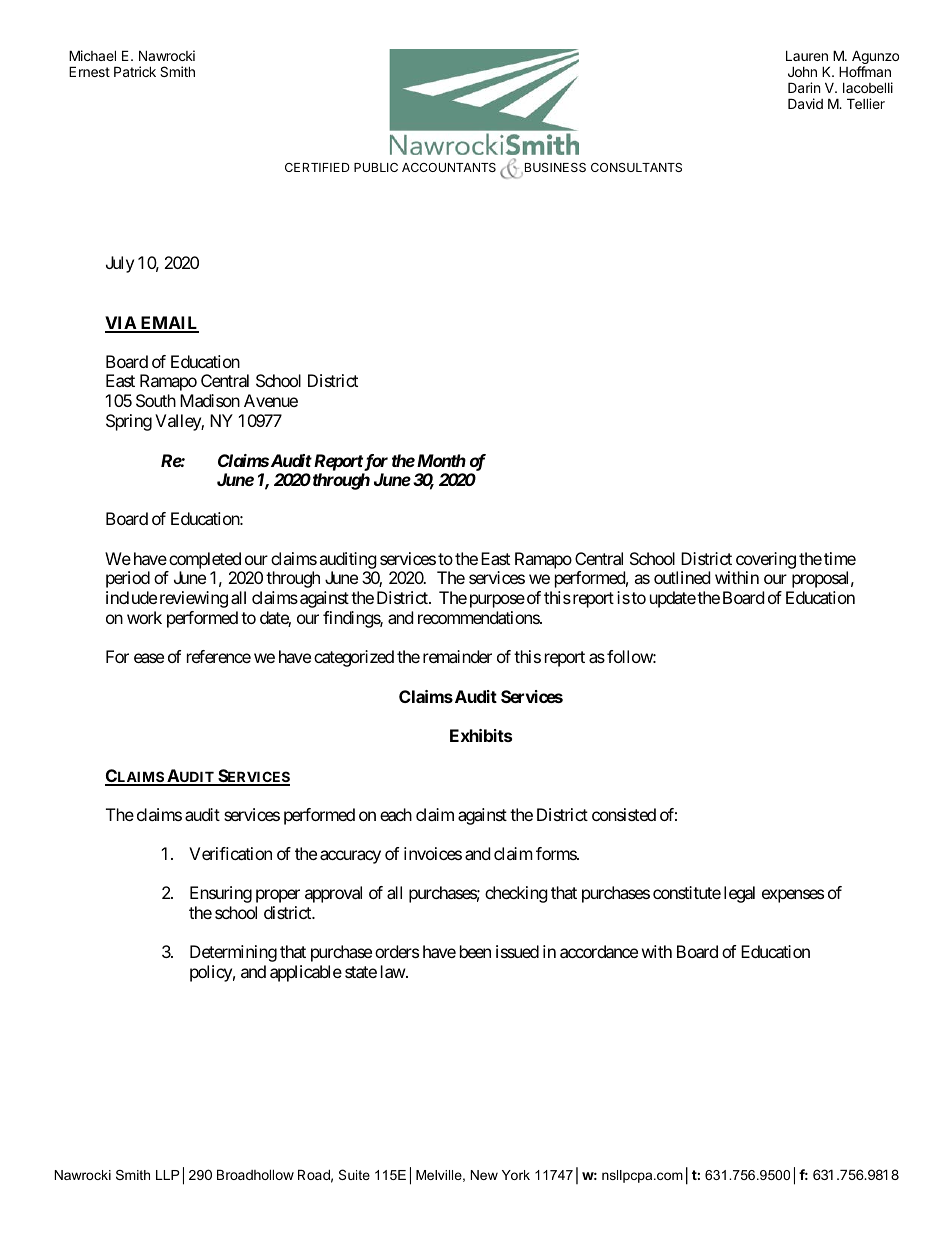  Describe the element at coordinates (449, 167) in the screenshot. I see `ACCOUNTANTS` at that location.
